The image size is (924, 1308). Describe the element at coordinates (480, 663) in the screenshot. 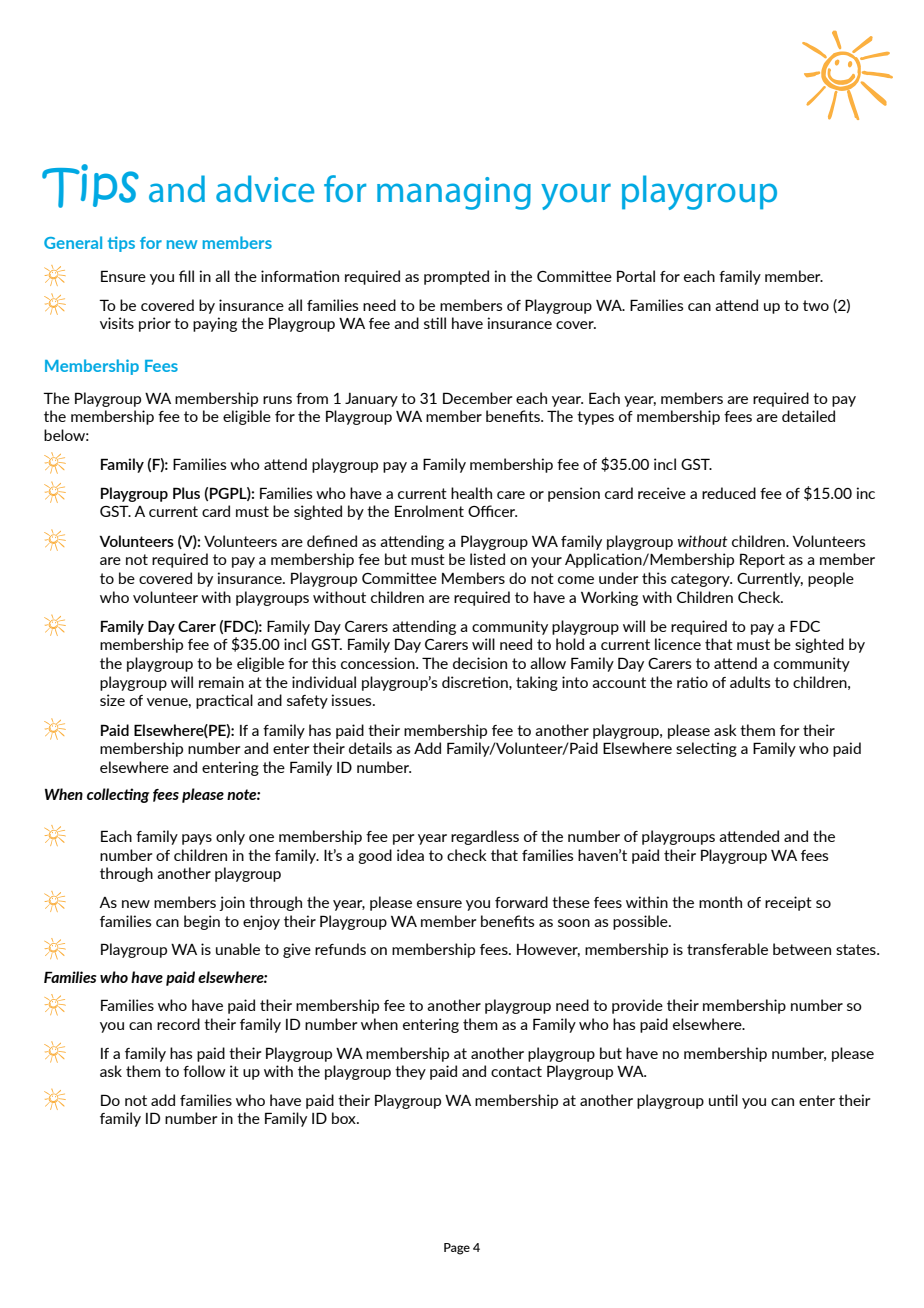

I see `decision` at that location.
